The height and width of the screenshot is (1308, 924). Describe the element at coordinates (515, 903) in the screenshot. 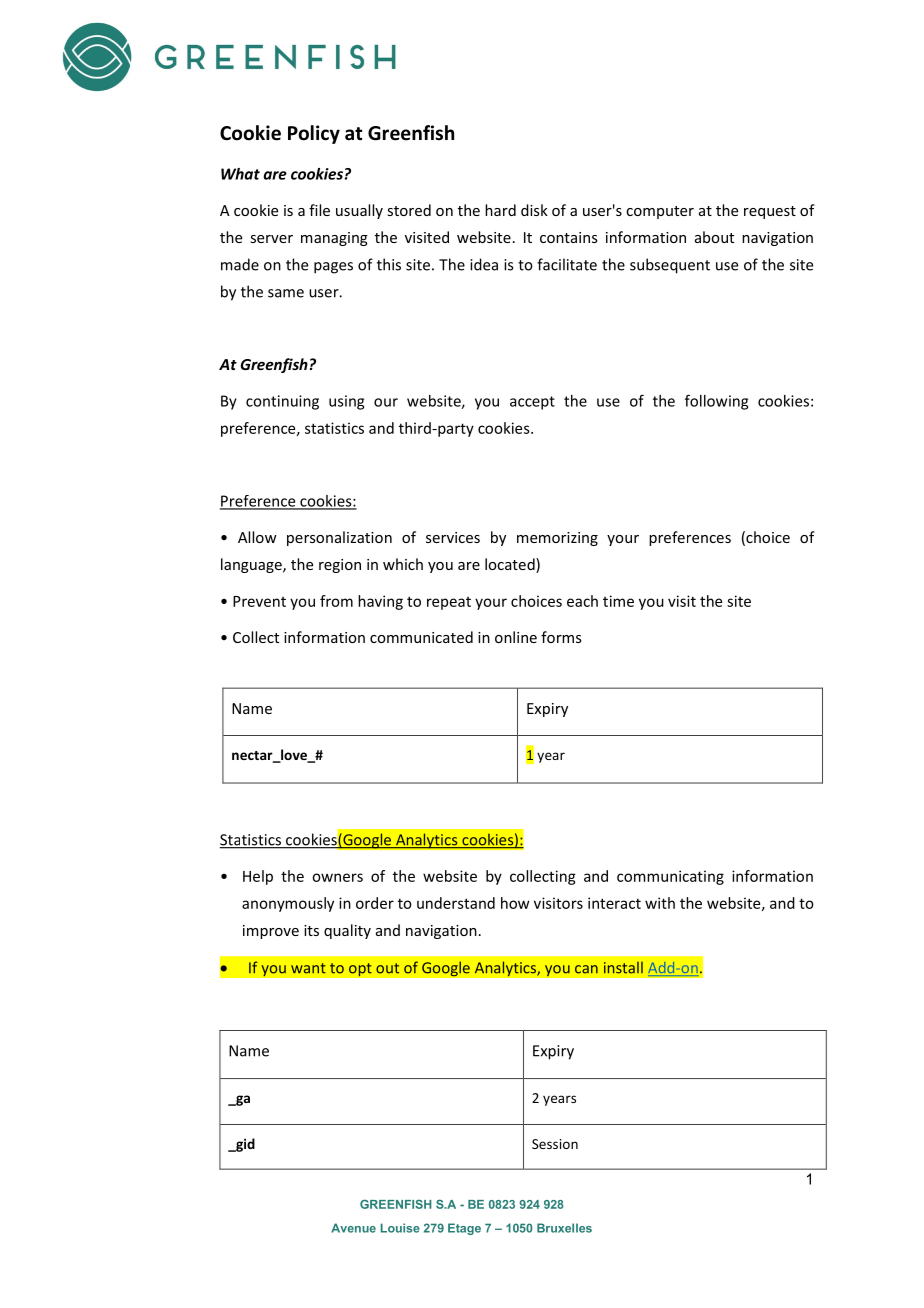

I see `how` at that location.
